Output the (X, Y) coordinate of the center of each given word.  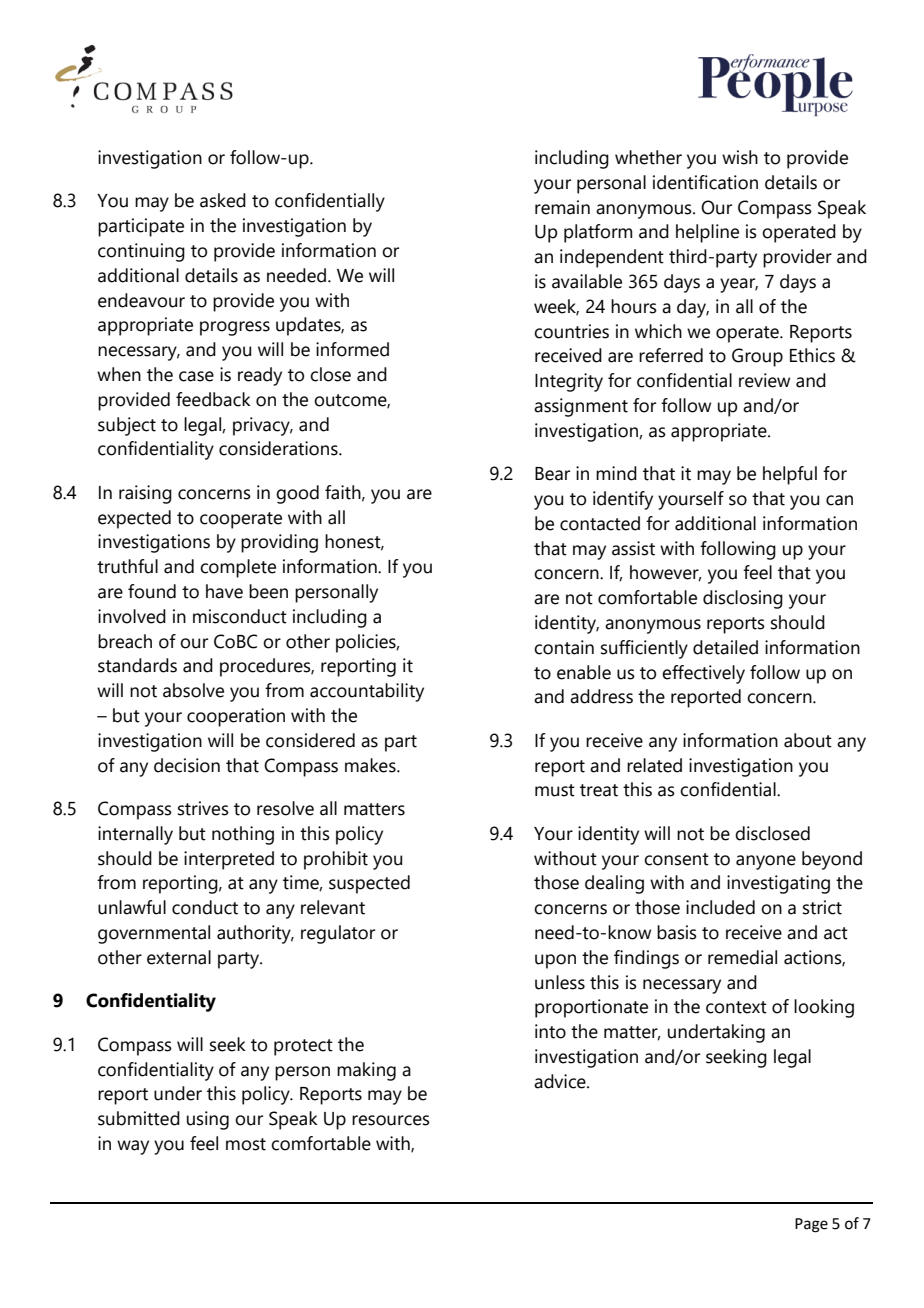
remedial (742, 957)
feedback (213, 399)
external (179, 957)
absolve (193, 690)
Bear (552, 474)
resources (391, 1120)
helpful (790, 475)
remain (562, 207)
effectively (703, 674)
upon (555, 961)
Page (811, 1225)
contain (564, 647)
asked (223, 200)
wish (740, 157)
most (246, 1144)
